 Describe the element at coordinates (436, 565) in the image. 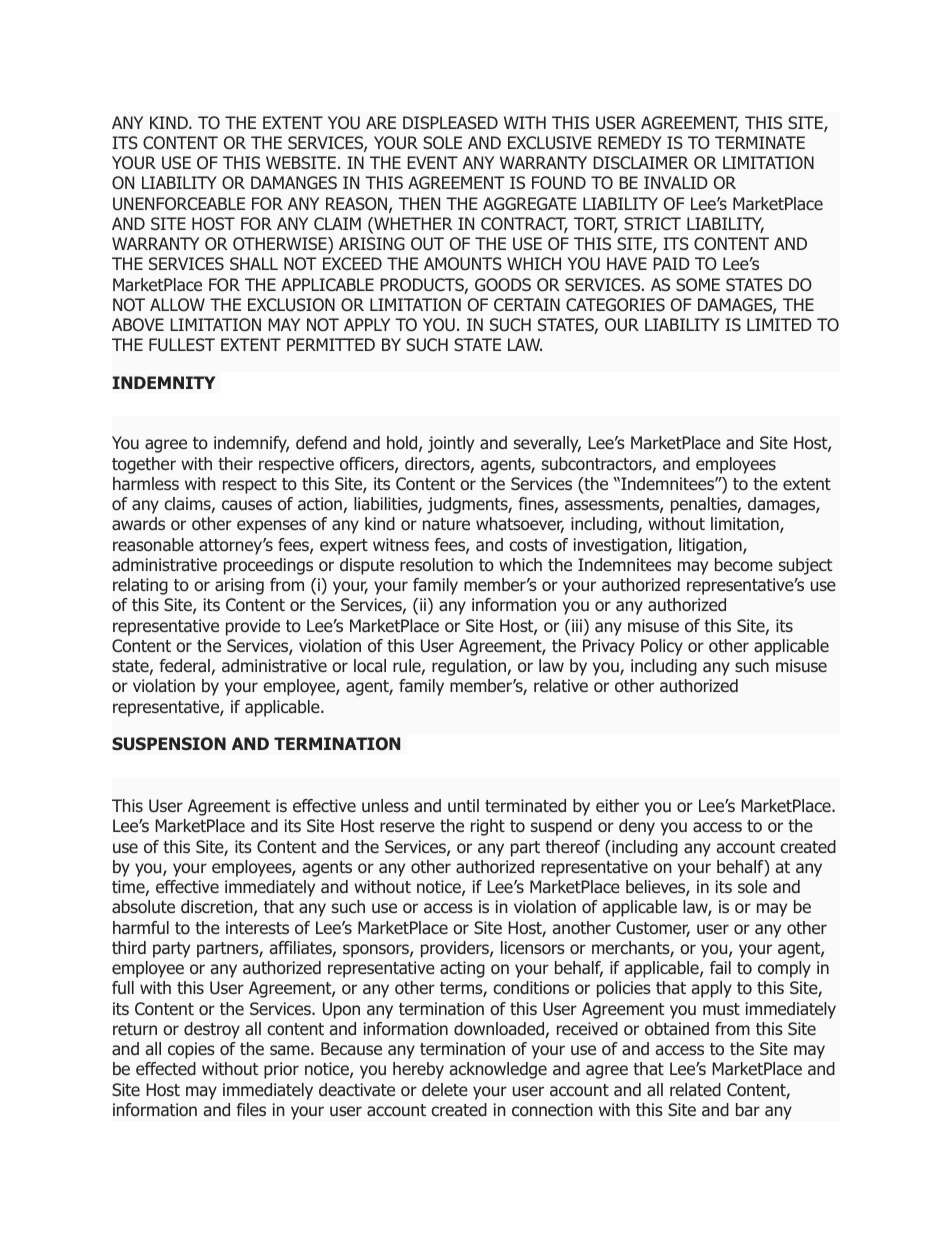

I see `resolution` at that location.
